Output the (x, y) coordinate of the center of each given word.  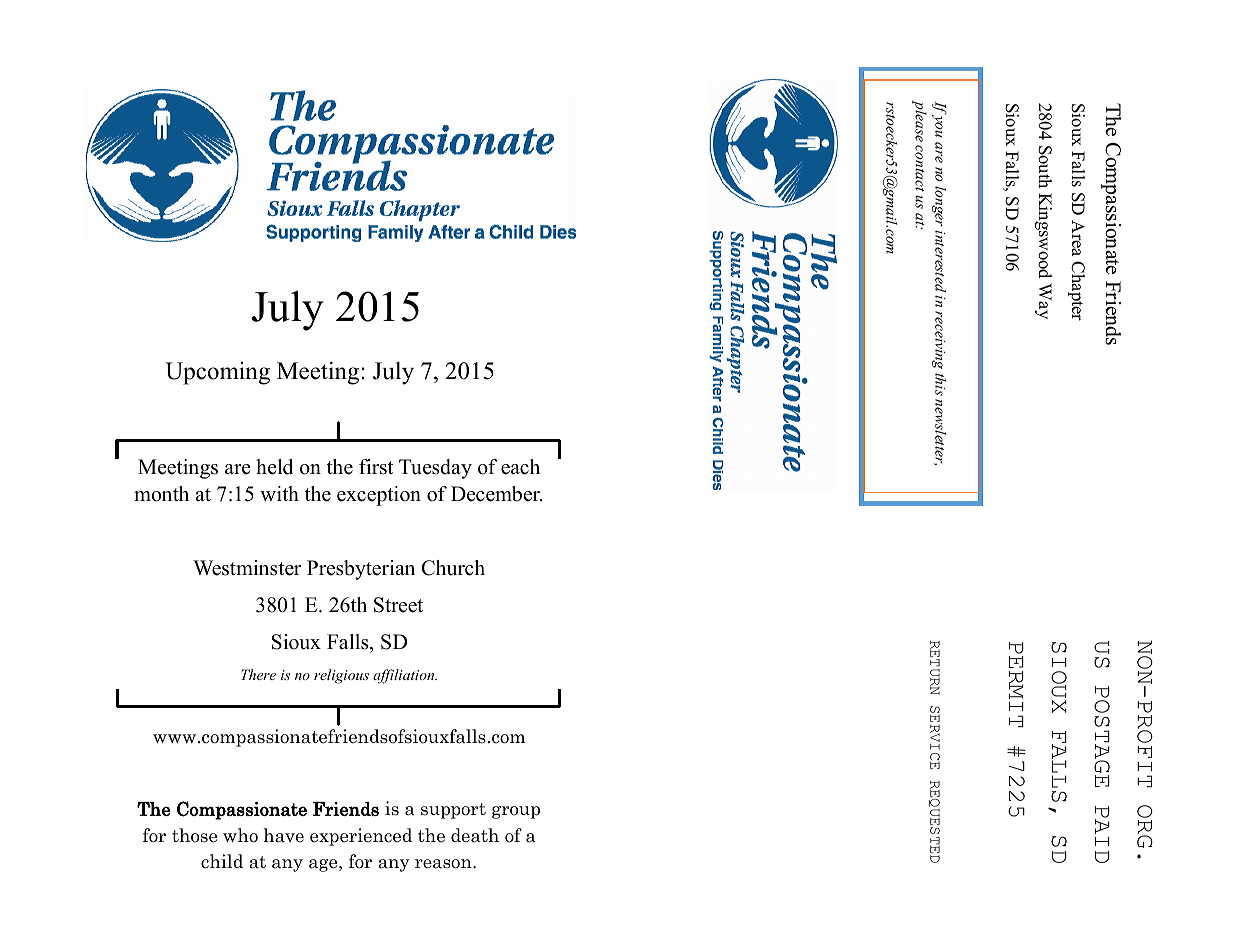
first (376, 467)
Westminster (247, 568)
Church (453, 568)
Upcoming (217, 373)
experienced (361, 837)
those (194, 835)
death (475, 835)
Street (398, 605)
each (520, 467)
